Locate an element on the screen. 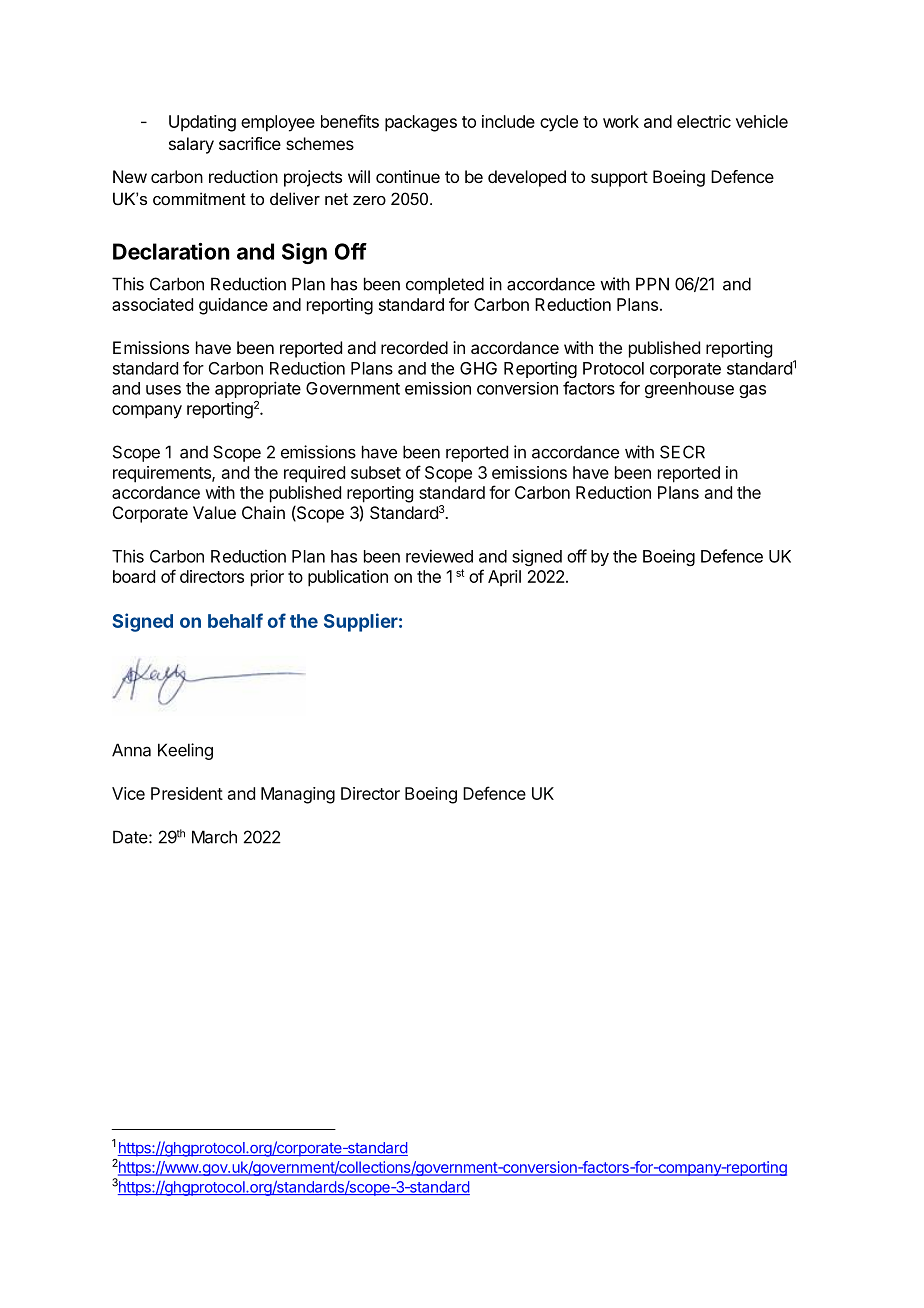 The image size is (924, 1308). salary is located at coordinates (191, 145).
